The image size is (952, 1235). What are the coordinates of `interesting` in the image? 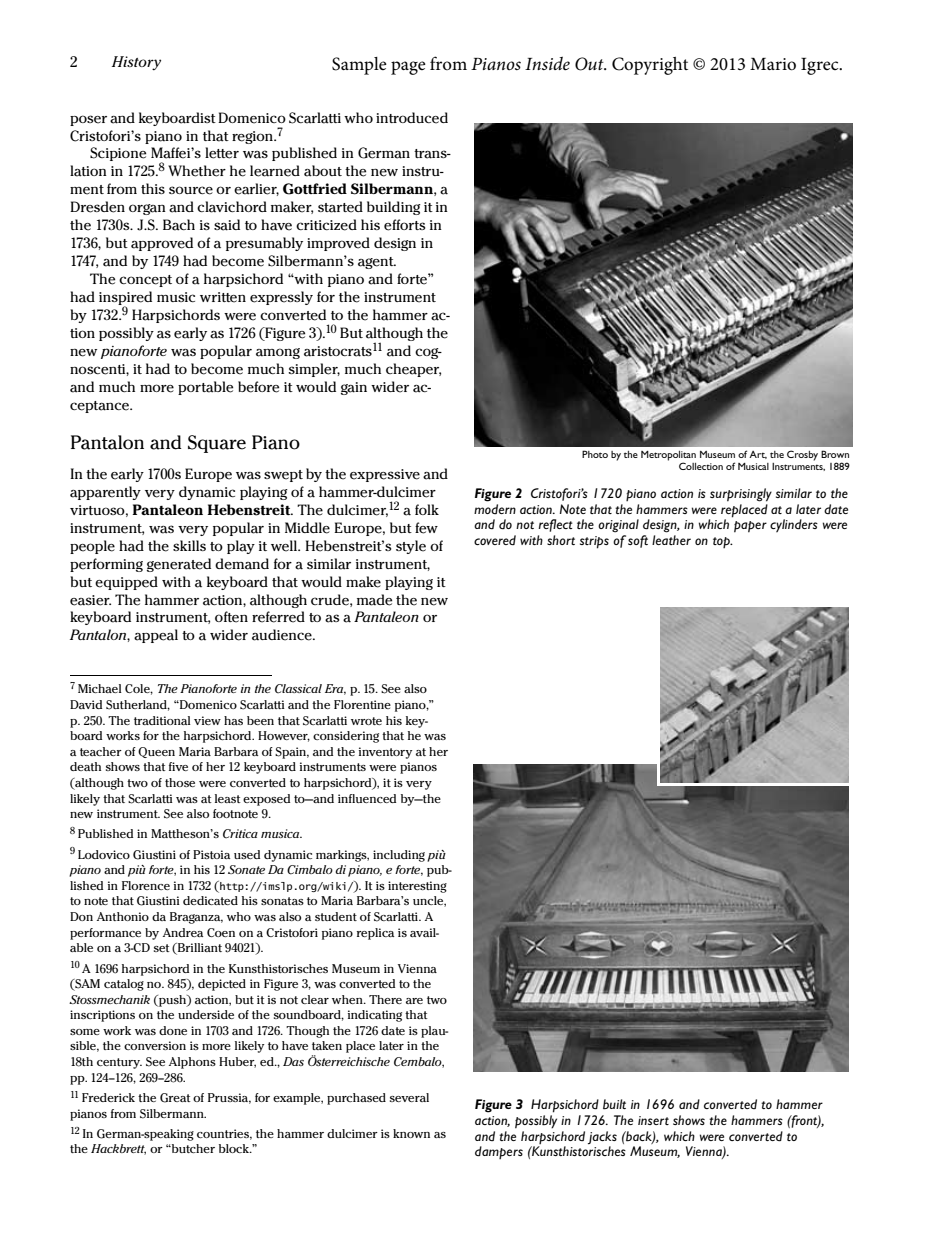 It's located at (417, 887).
